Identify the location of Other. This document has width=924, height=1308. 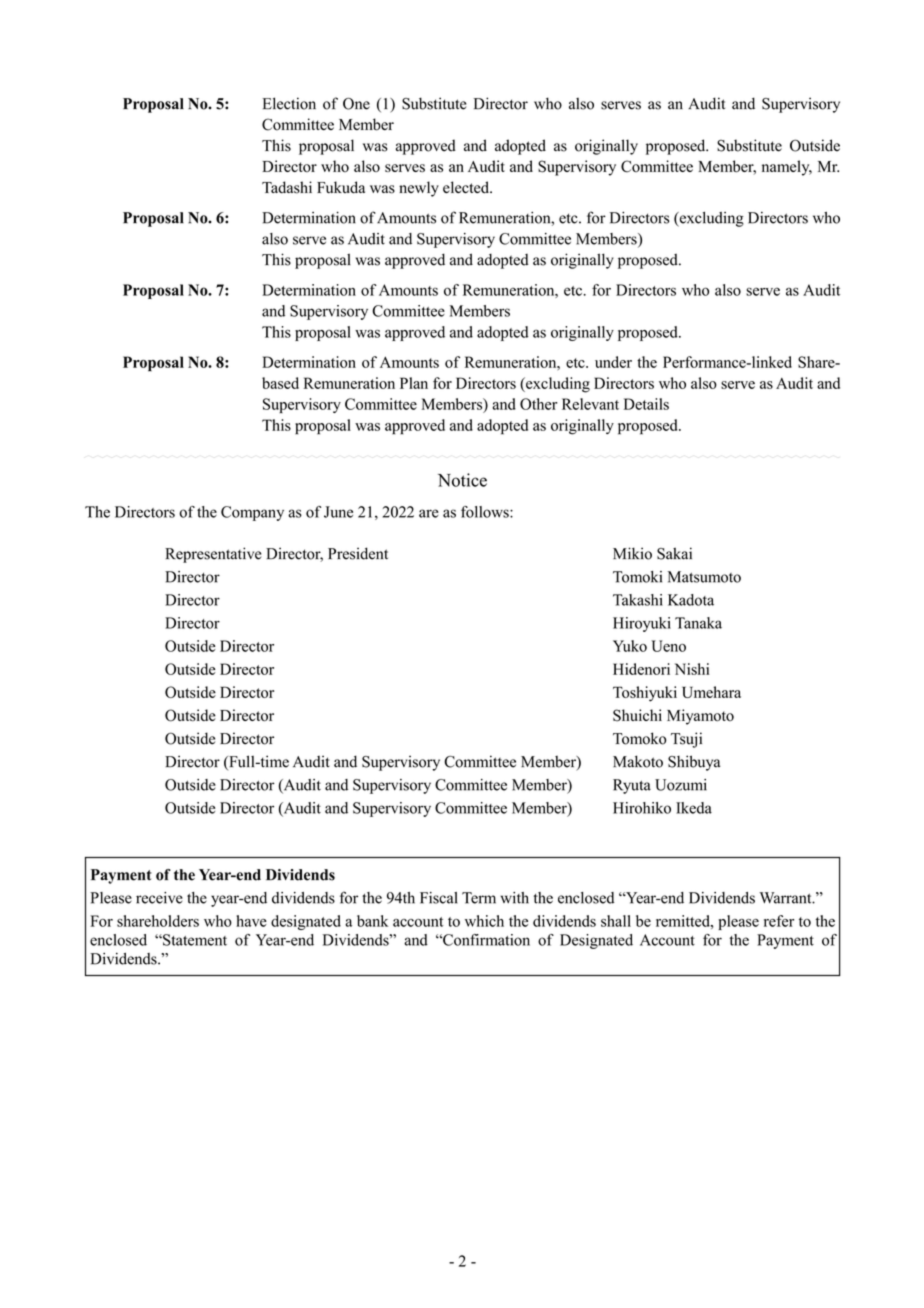
(538, 404).
